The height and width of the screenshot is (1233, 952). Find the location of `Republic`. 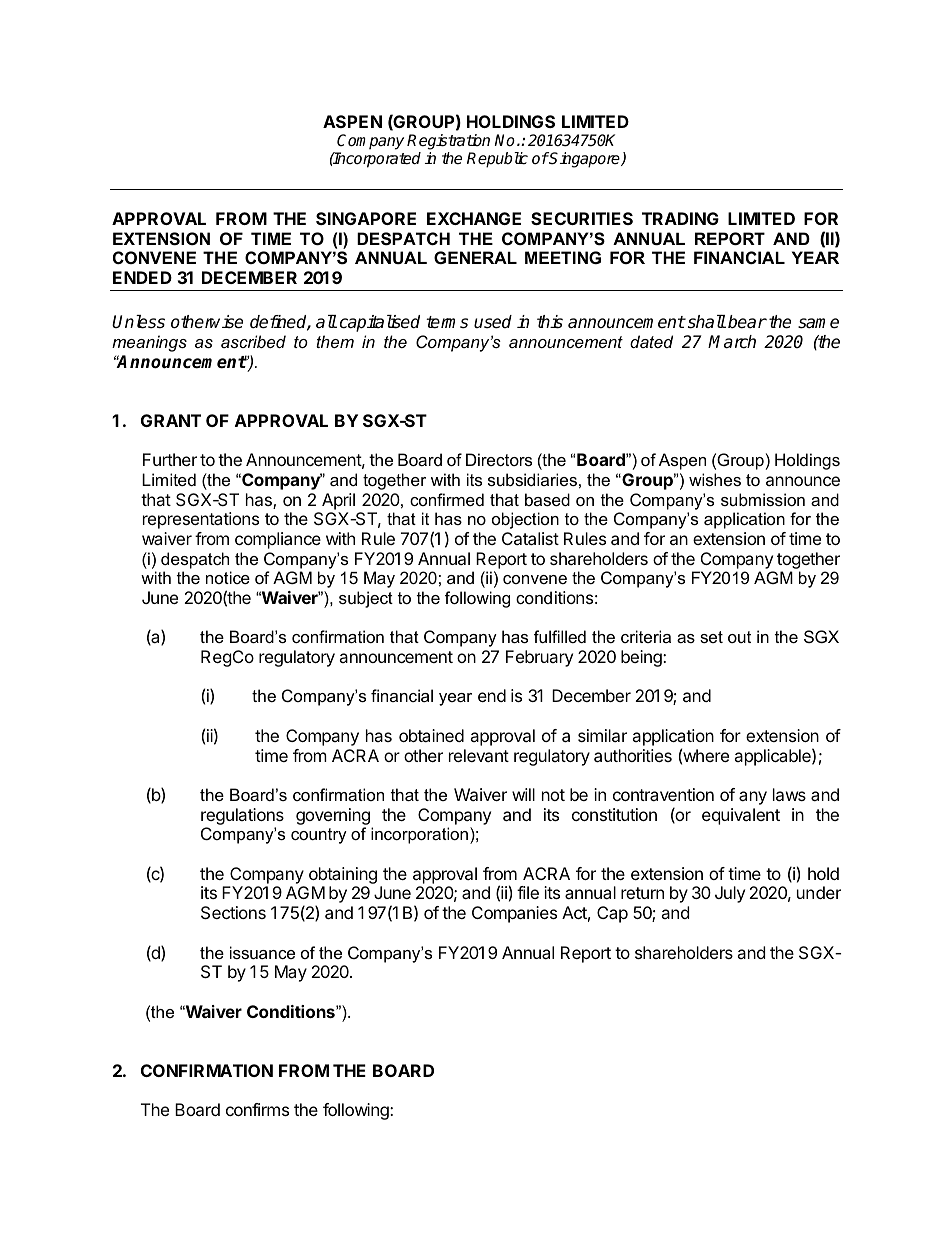

Republic is located at coordinates (497, 160).
